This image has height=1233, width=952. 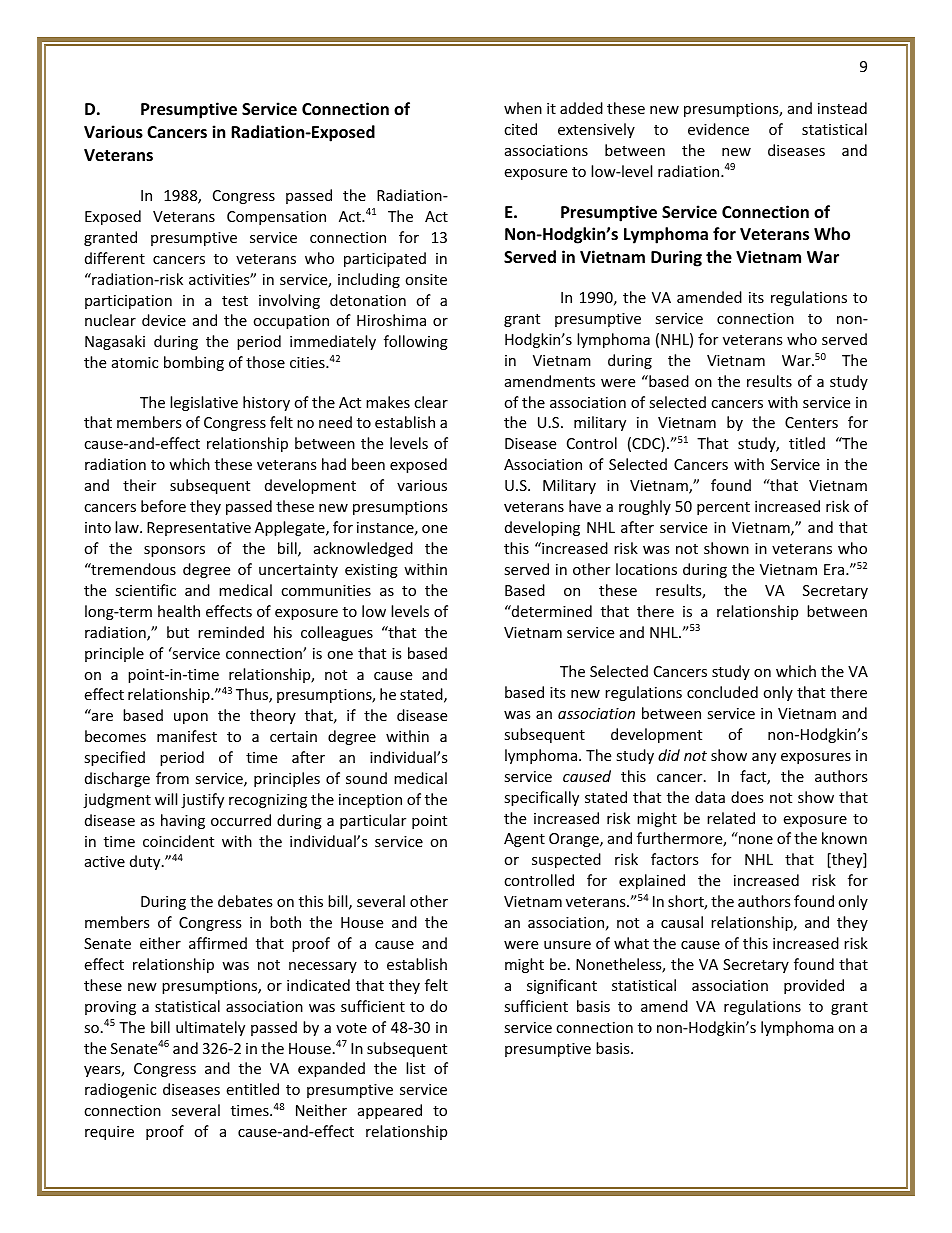 I want to click on evidence, so click(x=718, y=129).
